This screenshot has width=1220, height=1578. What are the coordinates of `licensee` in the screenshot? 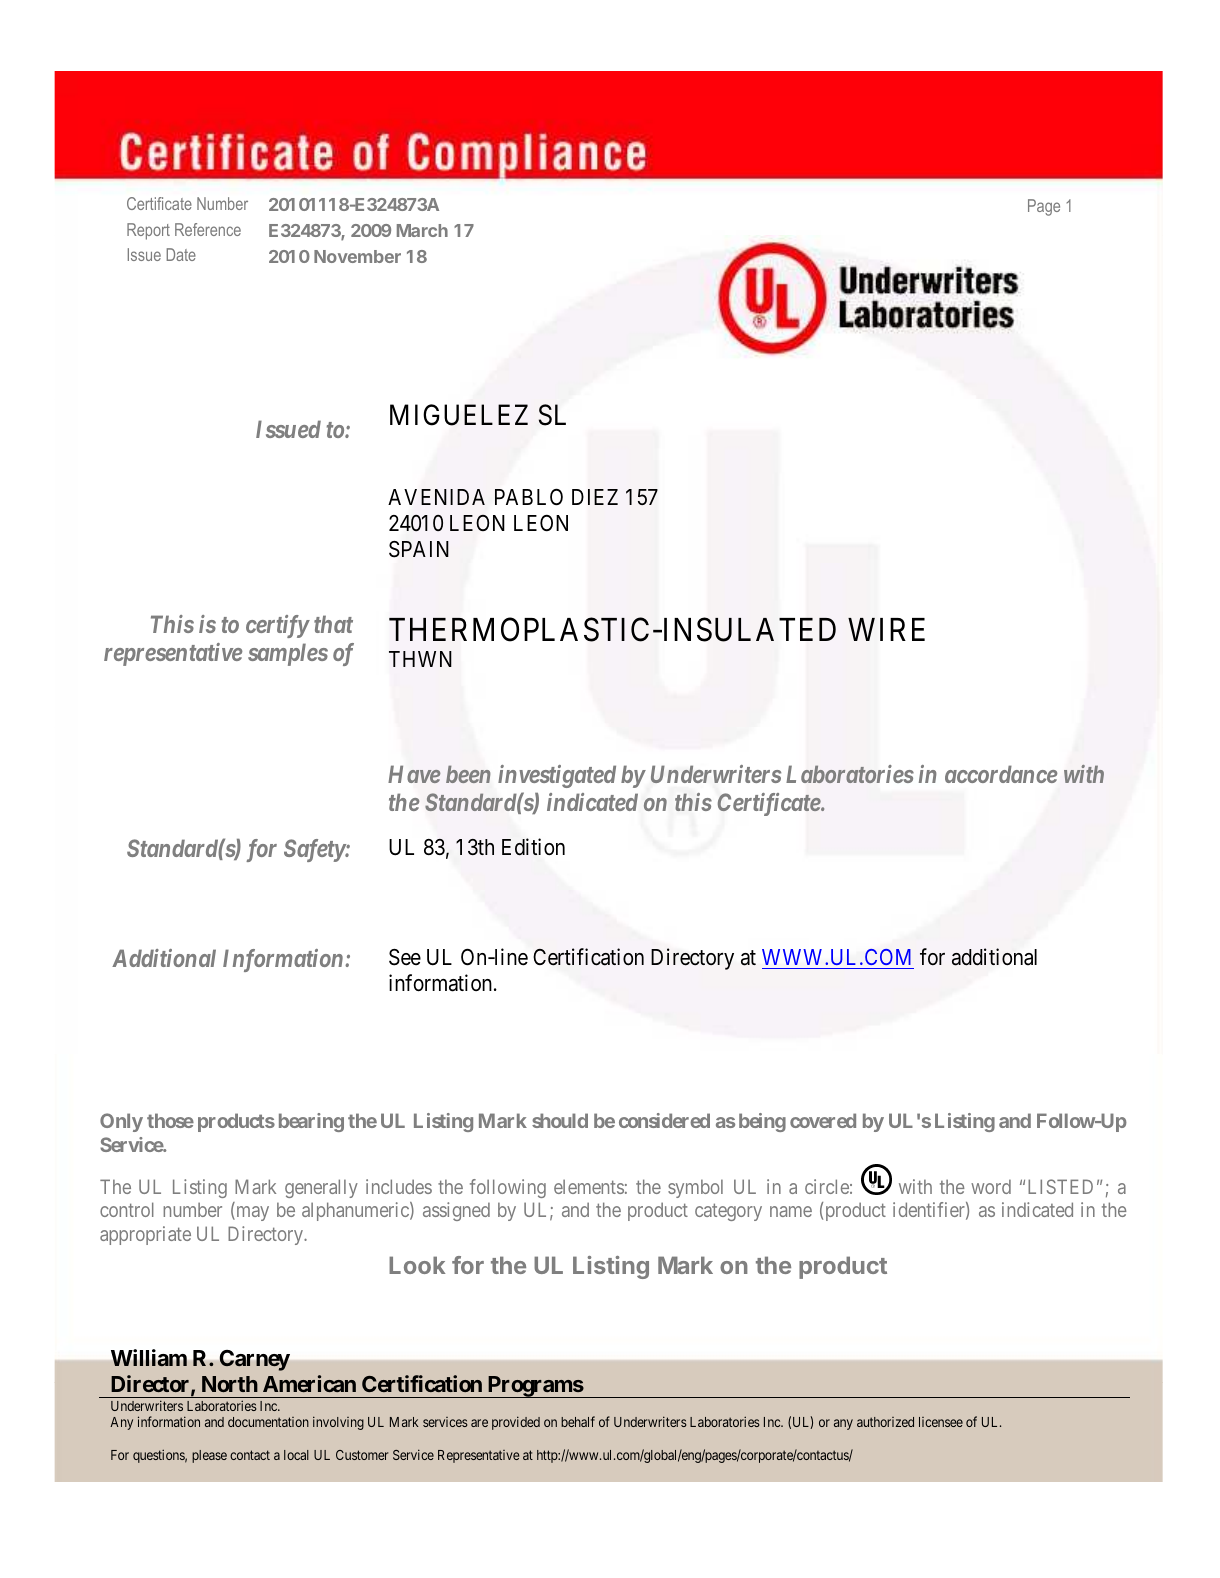 It's located at (941, 1422).
